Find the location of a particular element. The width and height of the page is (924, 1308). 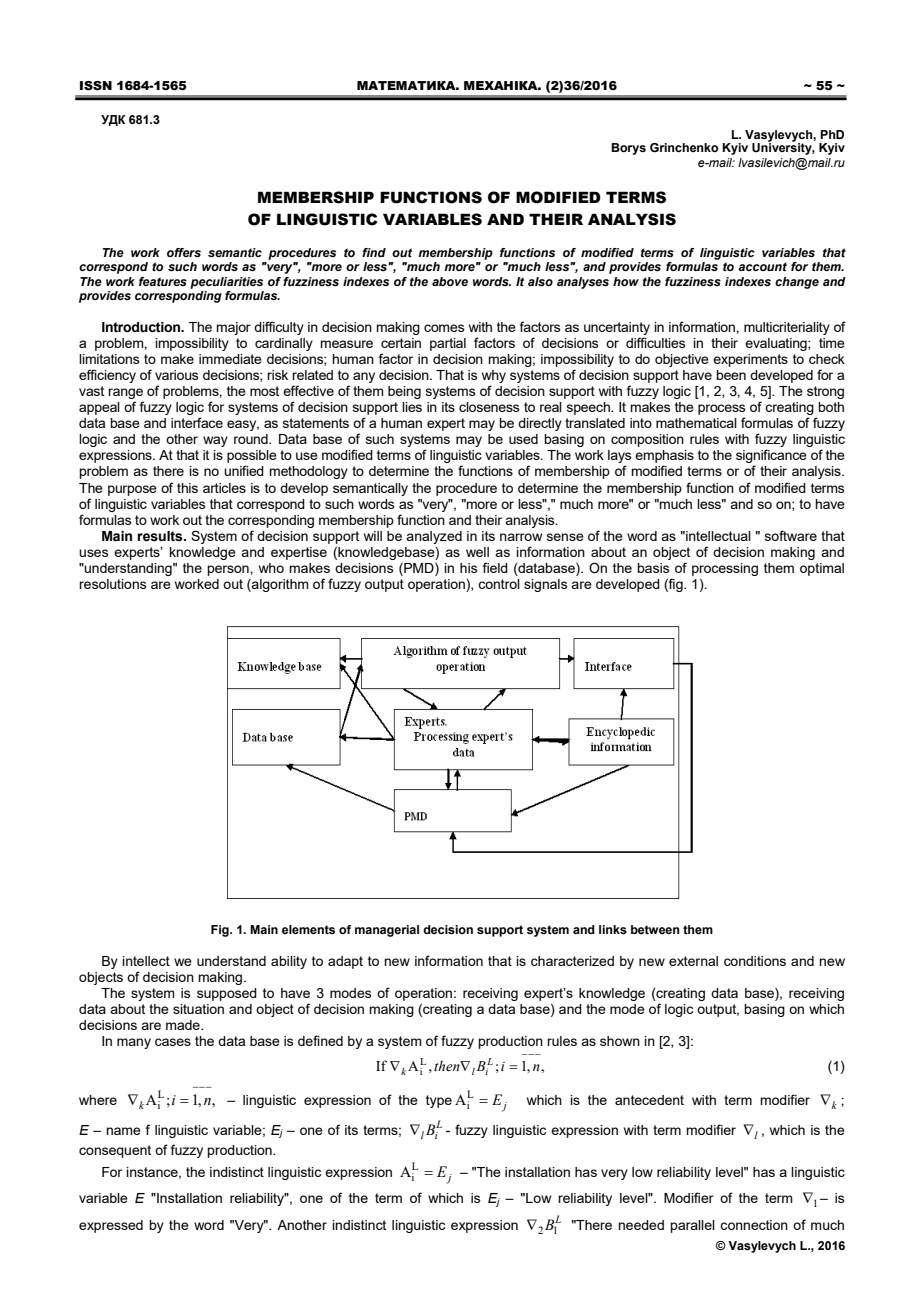

optimal is located at coordinates (822, 569).
